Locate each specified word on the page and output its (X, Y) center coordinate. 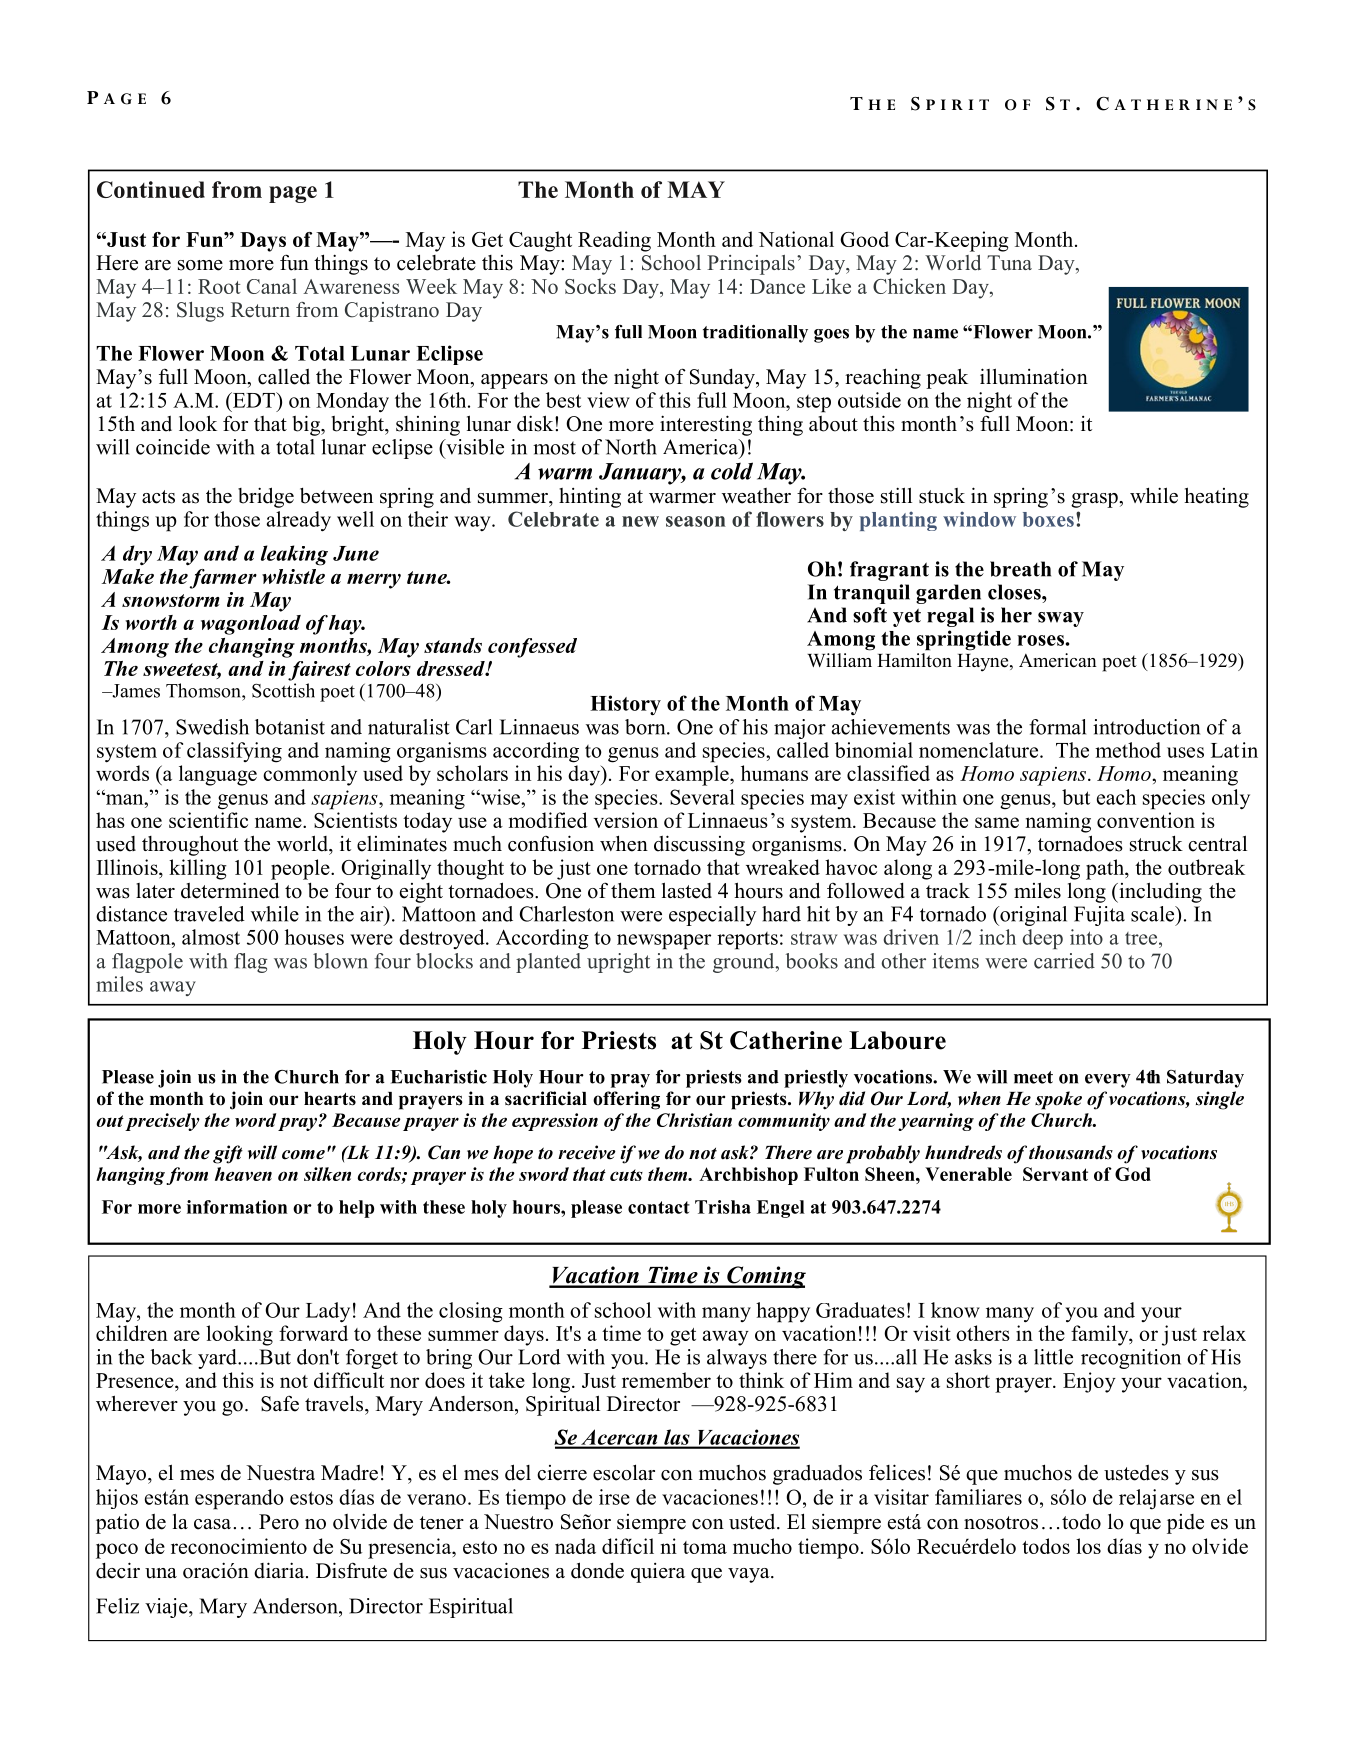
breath (1020, 569)
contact (659, 1207)
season (696, 521)
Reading (614, 241)
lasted (687, 890)
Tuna (1009, 262)
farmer (223, 579)
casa (212, 1524)
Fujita (1099, 916)
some (200, 265)
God (1133, 1174)
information (237, 1207)
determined (230, 890)
